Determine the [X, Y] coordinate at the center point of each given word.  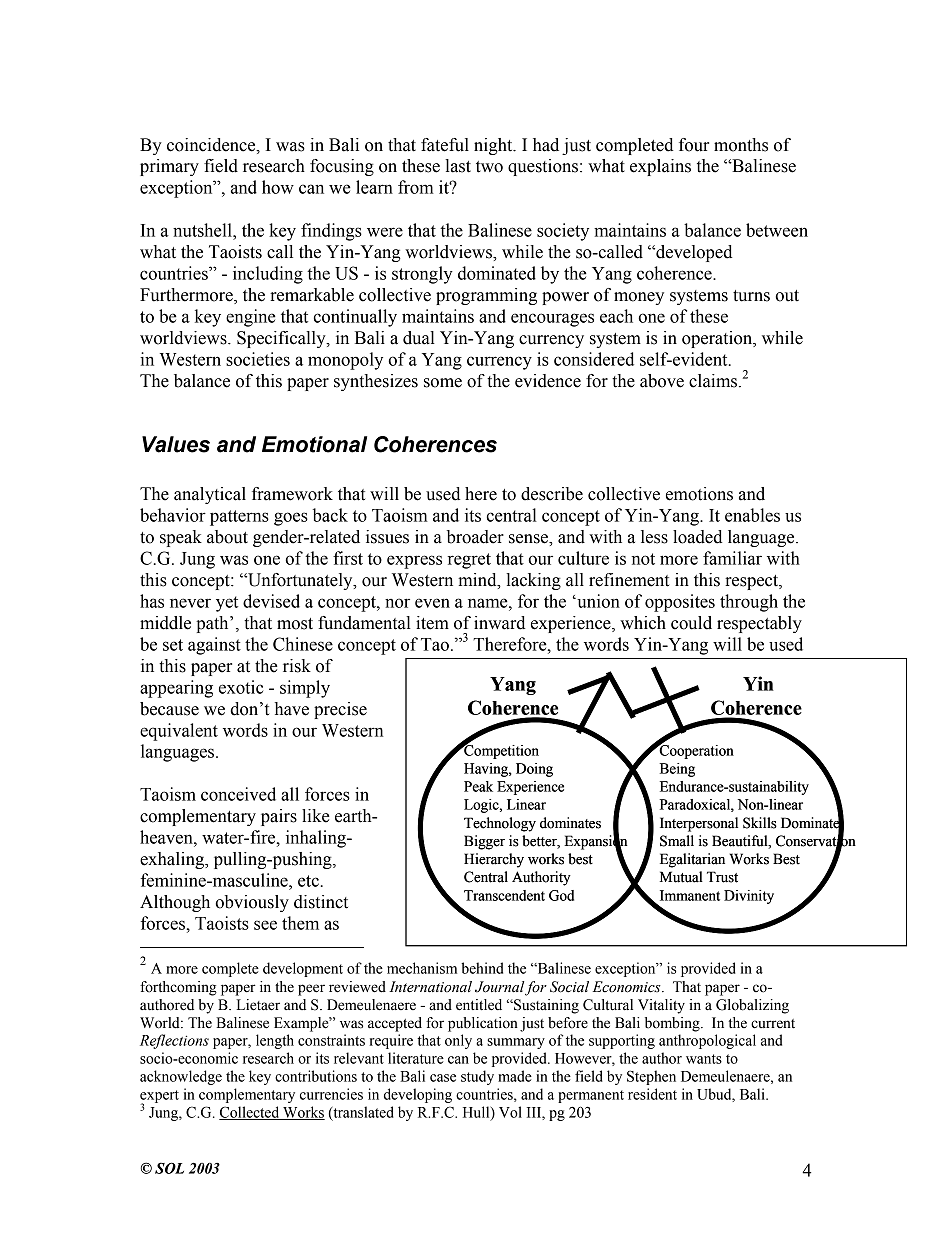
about [227, 537]
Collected [250, 1113]
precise [340, 710]
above [662, 381]
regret [469, 561]
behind [482, 968]
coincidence [212, 145]
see [265, 925]
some [443, 383]
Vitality [661, 1006]
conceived [238, 794]
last [458, 166]
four [694, 145]
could [691, 623]
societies [258, 359]
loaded [697, 537]
